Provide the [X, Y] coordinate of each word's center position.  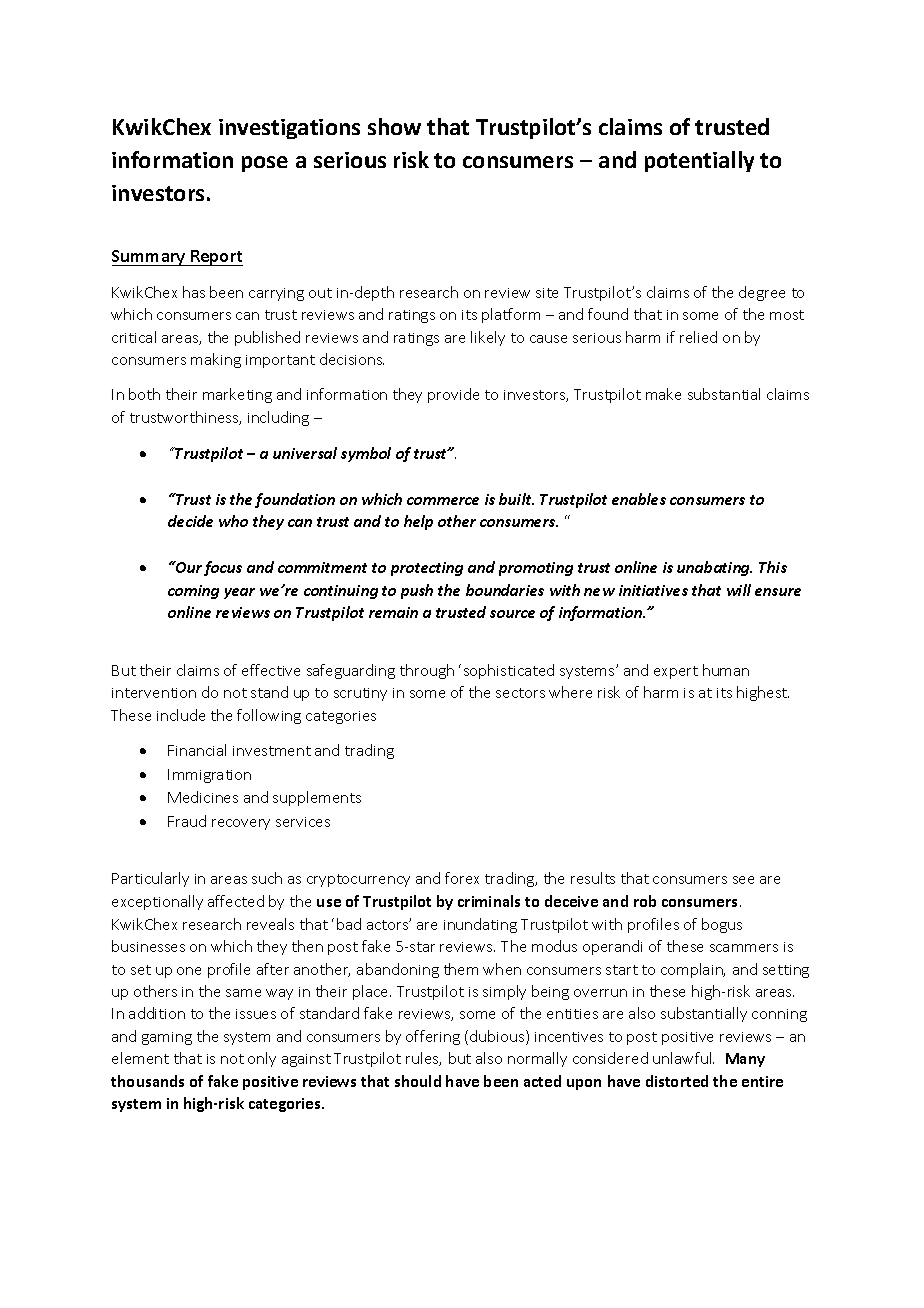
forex [462, 878]
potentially [699, 161]
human [726, 670]
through [427, 671]
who [233, 521]
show [394, 126]
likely [488, 338]
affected [236, 901]
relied [698, 337]
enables [639, 499]
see [743, 880]
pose [265, 164]
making [216, 360]
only [262, 1059]
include [181, 715]
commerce [443, 501]
